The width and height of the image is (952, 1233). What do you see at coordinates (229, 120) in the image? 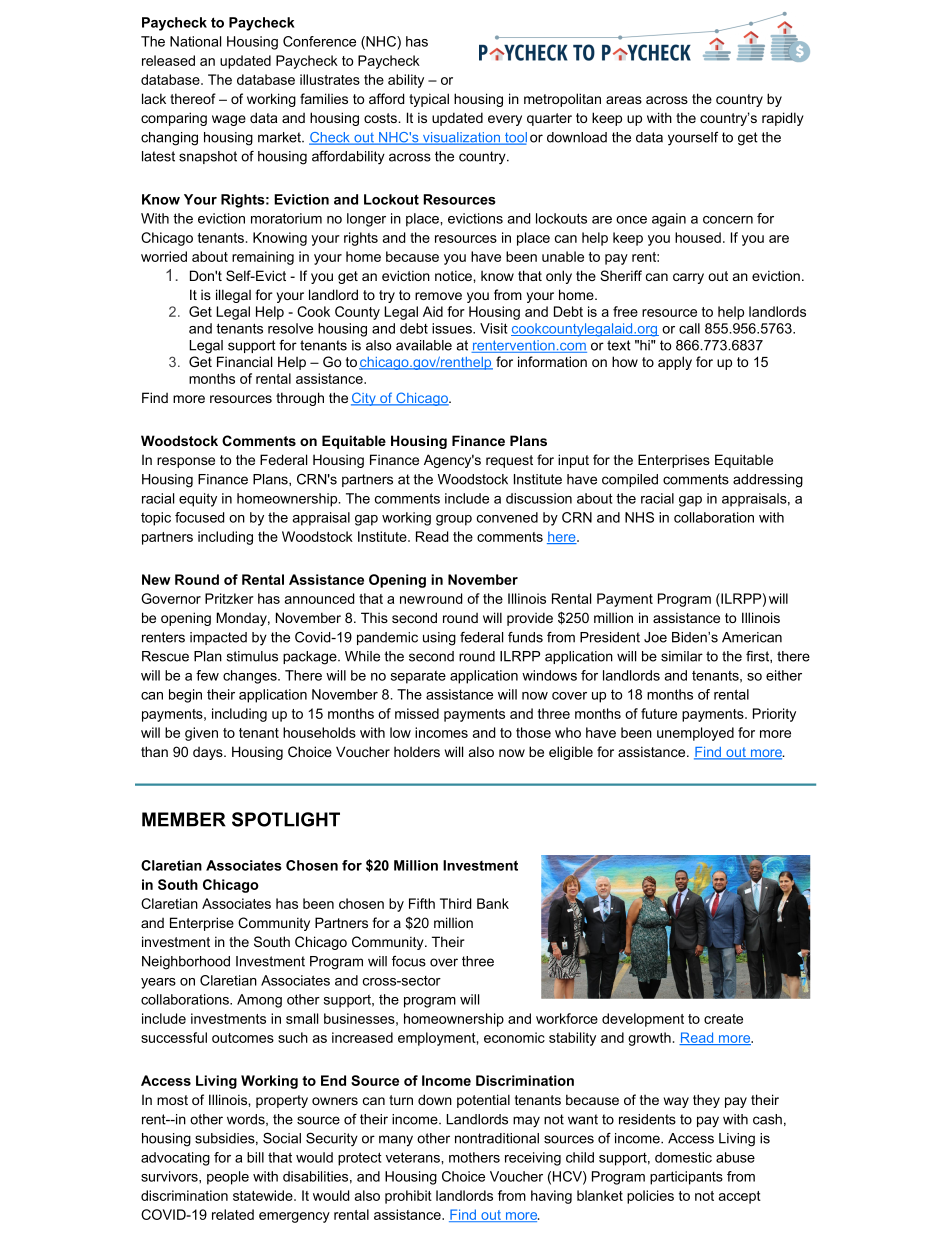
I see `wage` at bounding box center [229, 120].
